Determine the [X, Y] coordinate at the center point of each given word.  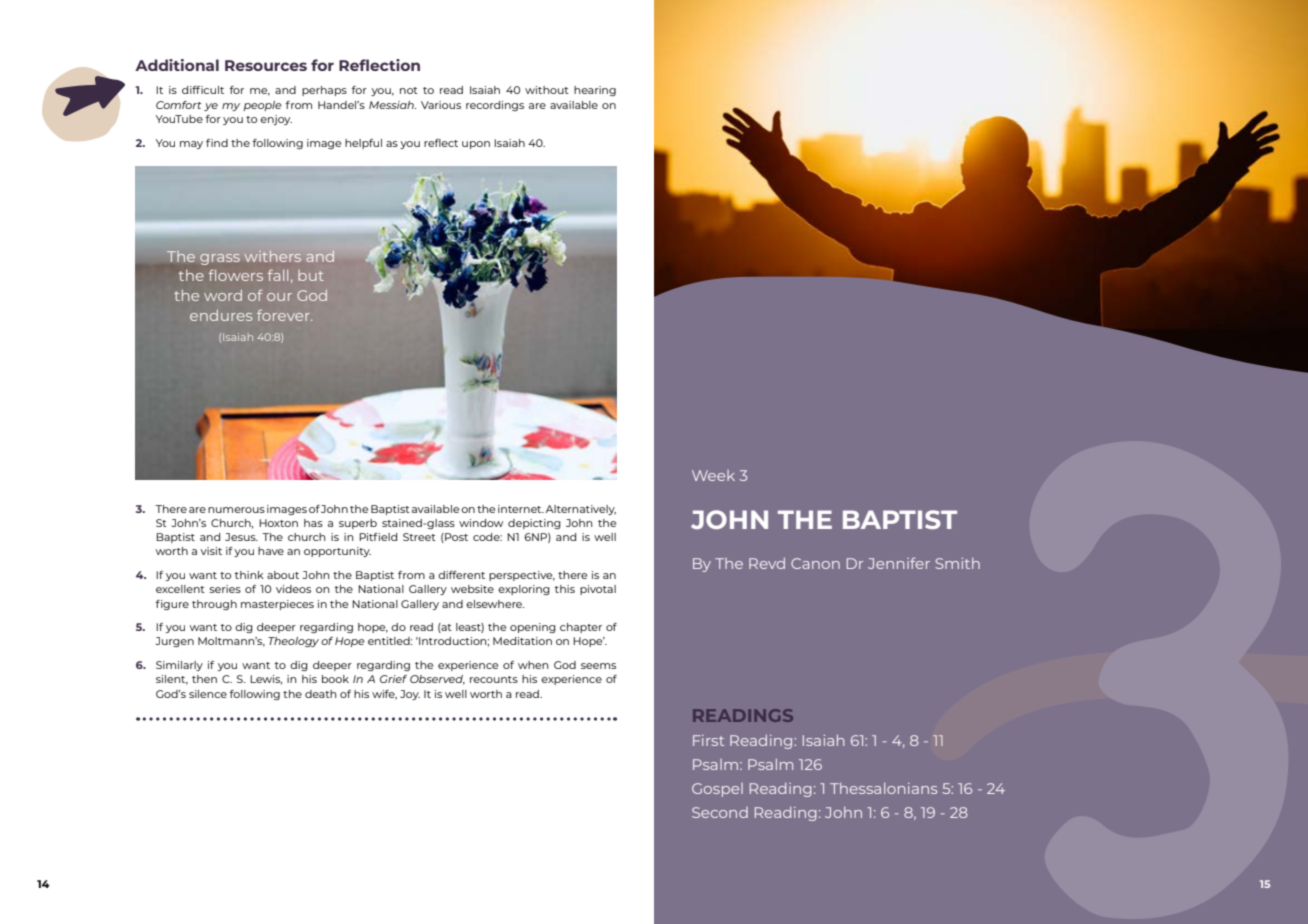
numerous [236, 510]
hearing [595, 91]
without [547, 90]
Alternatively [580, 510]
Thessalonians [883, 788]
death [321, 694]
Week [713, 475]
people [262, 106]
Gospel [717, 790]
